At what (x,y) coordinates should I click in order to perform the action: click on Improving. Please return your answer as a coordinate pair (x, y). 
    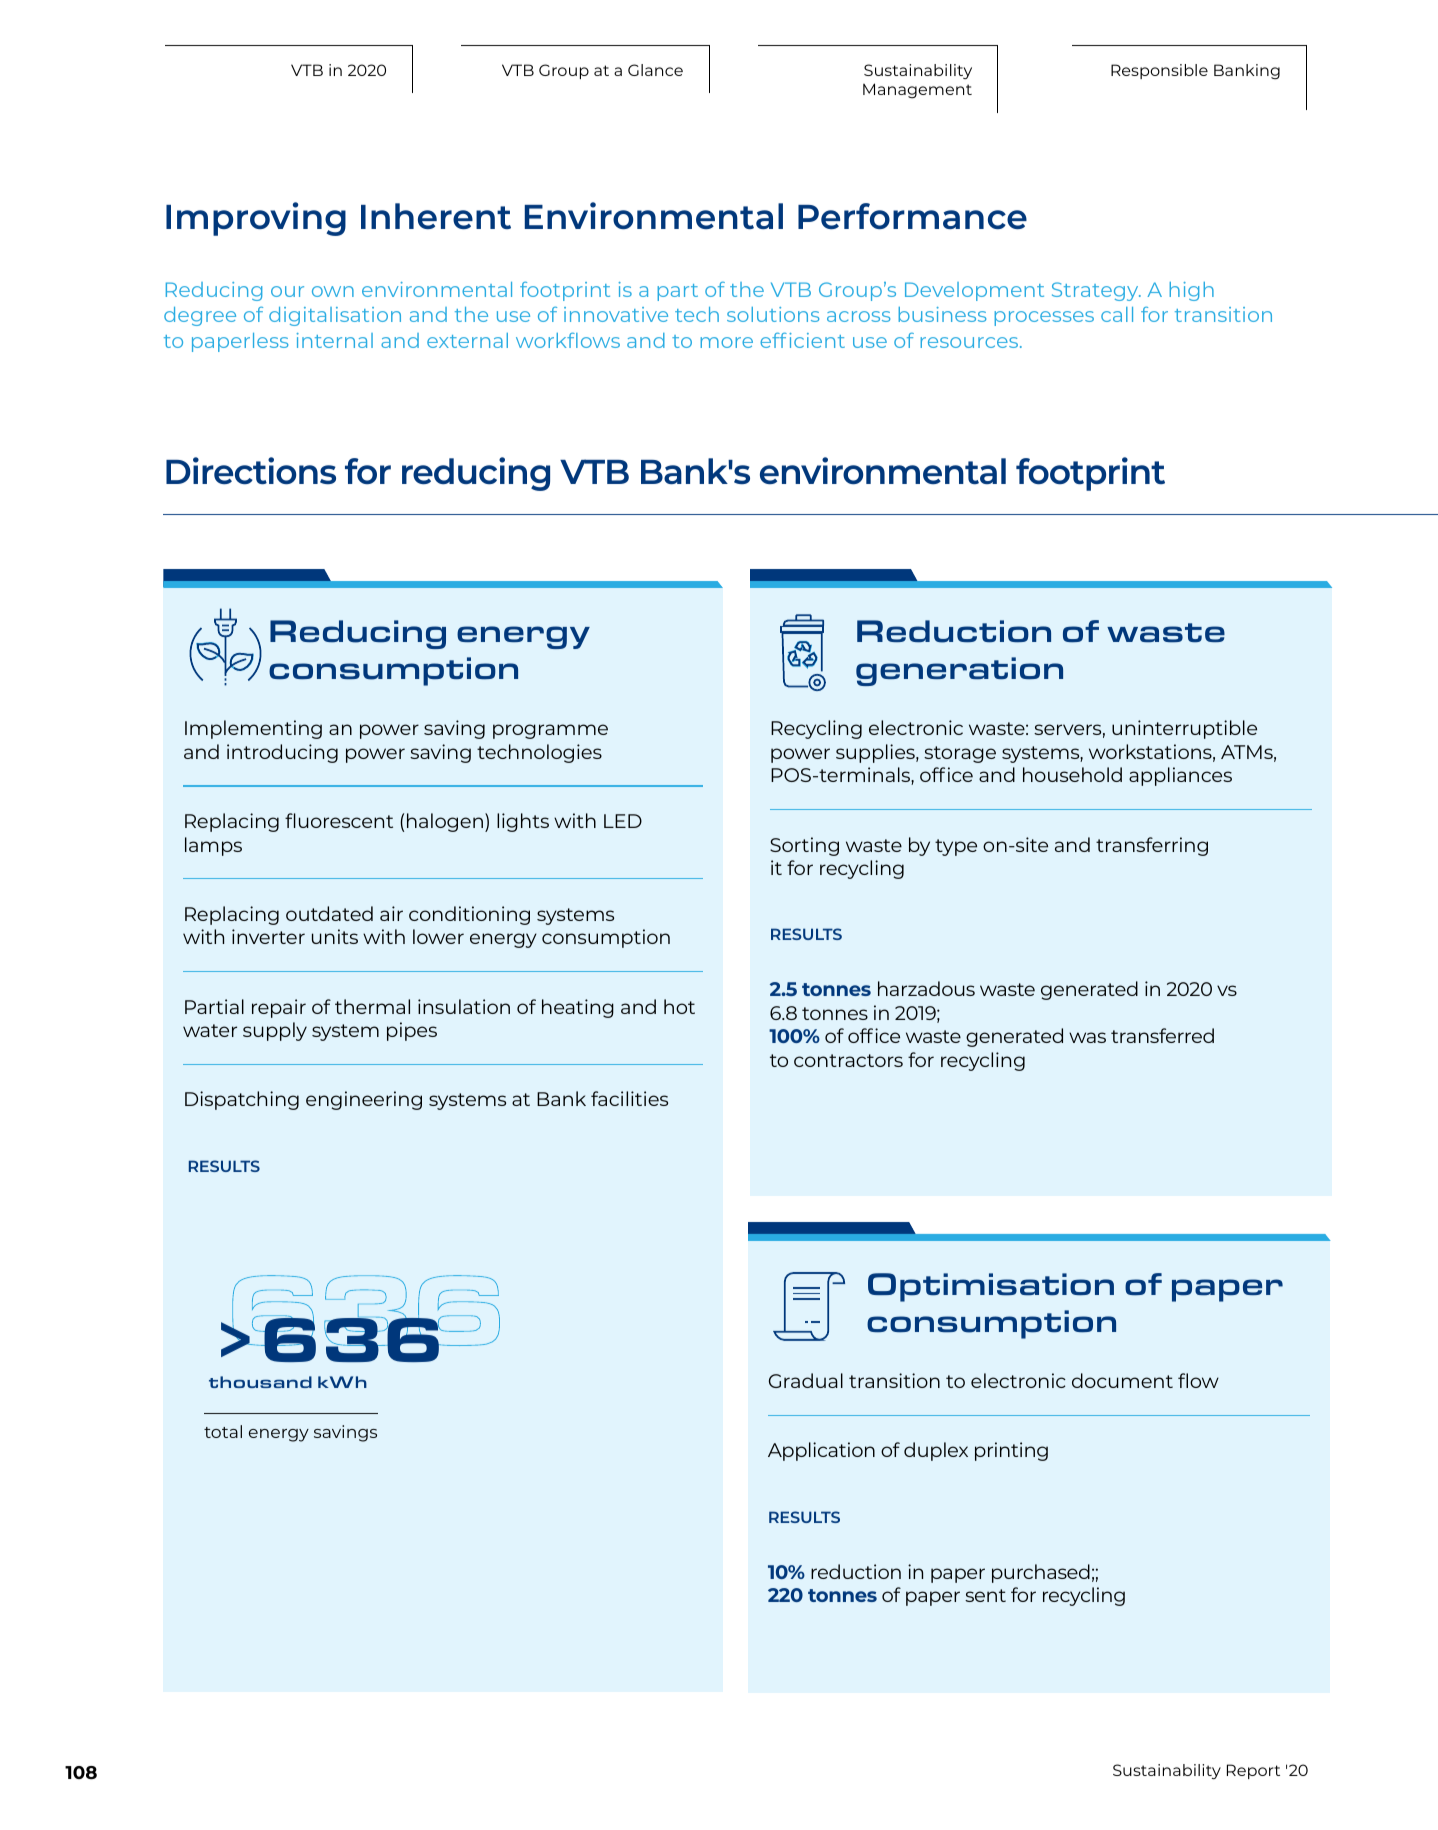
    Looking at the image, I should click on (256, 219).
